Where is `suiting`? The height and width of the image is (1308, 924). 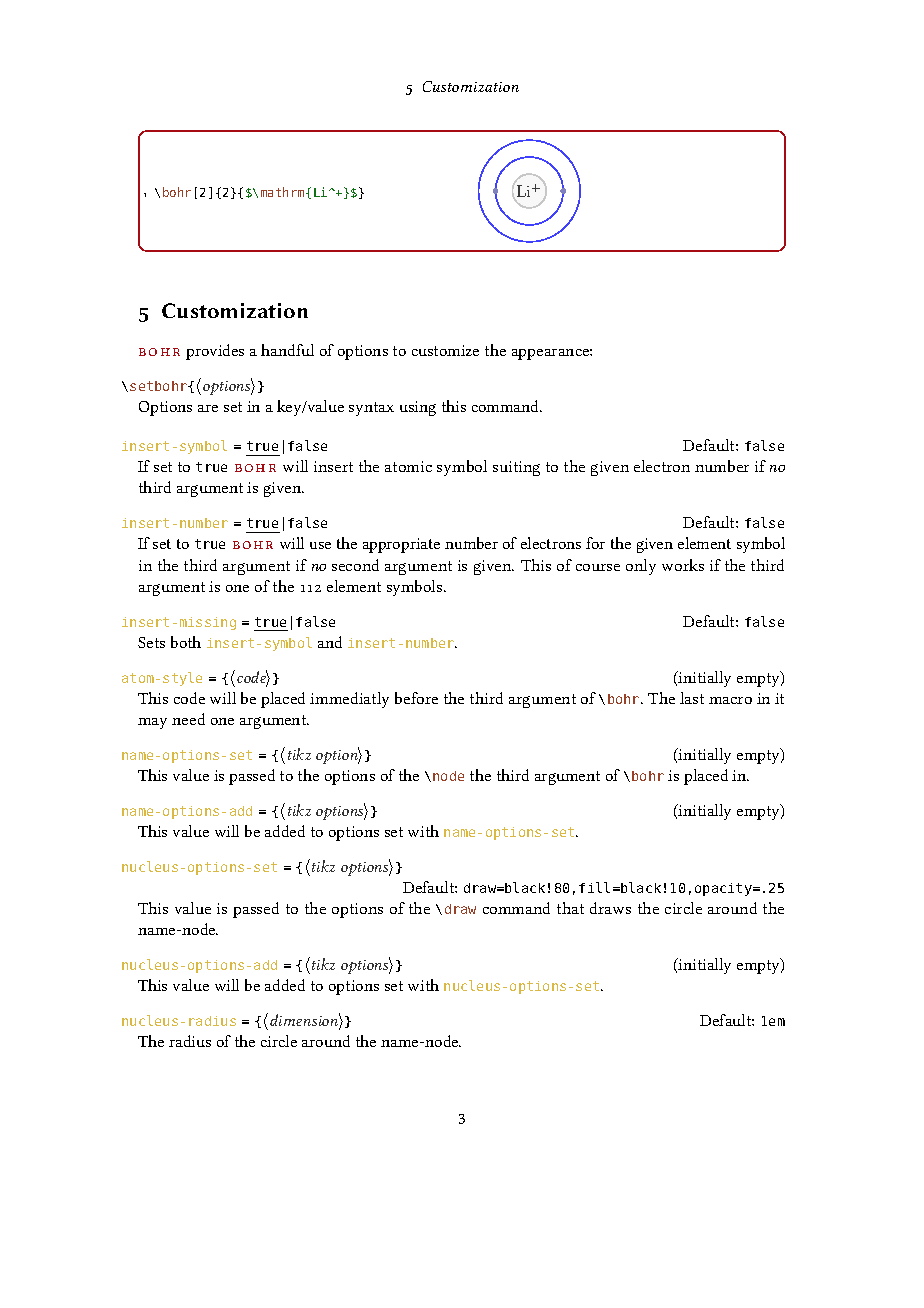
suiting is located at coordinates (516, 468).
